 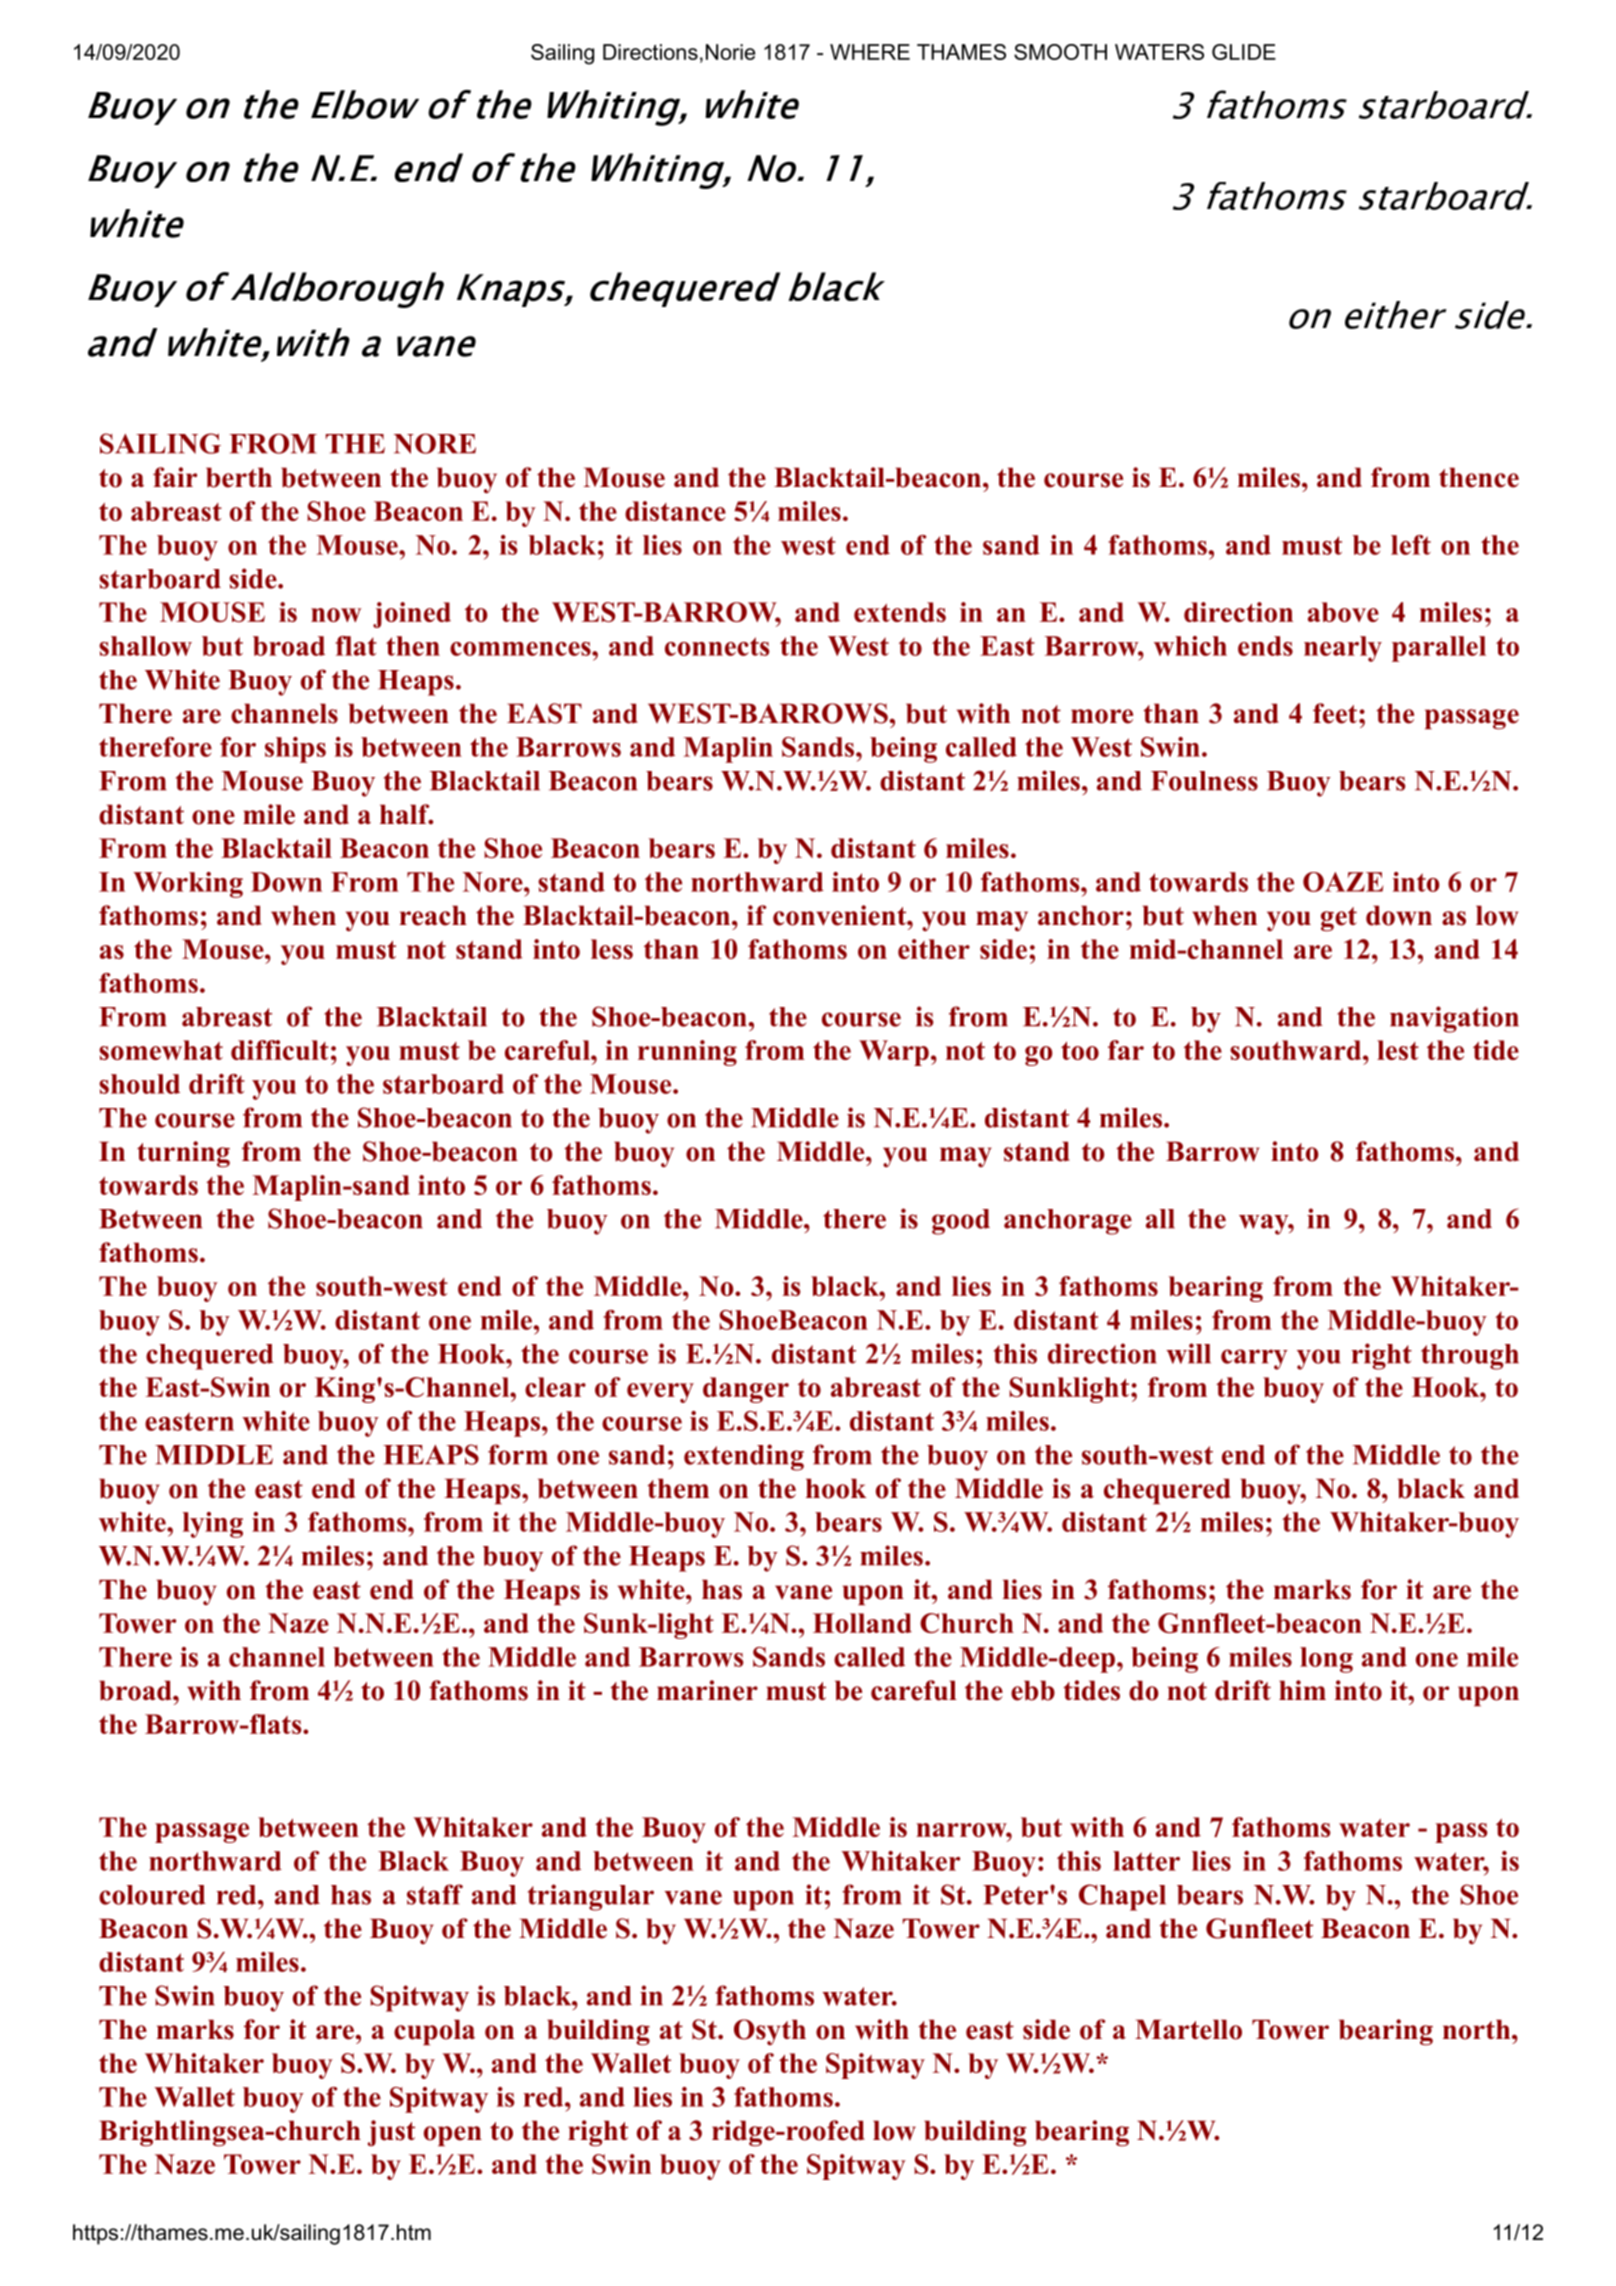 What do you see at coordinates (239, 477) in the screenshot?
I see `berth` at bounding box center [239, 477].
